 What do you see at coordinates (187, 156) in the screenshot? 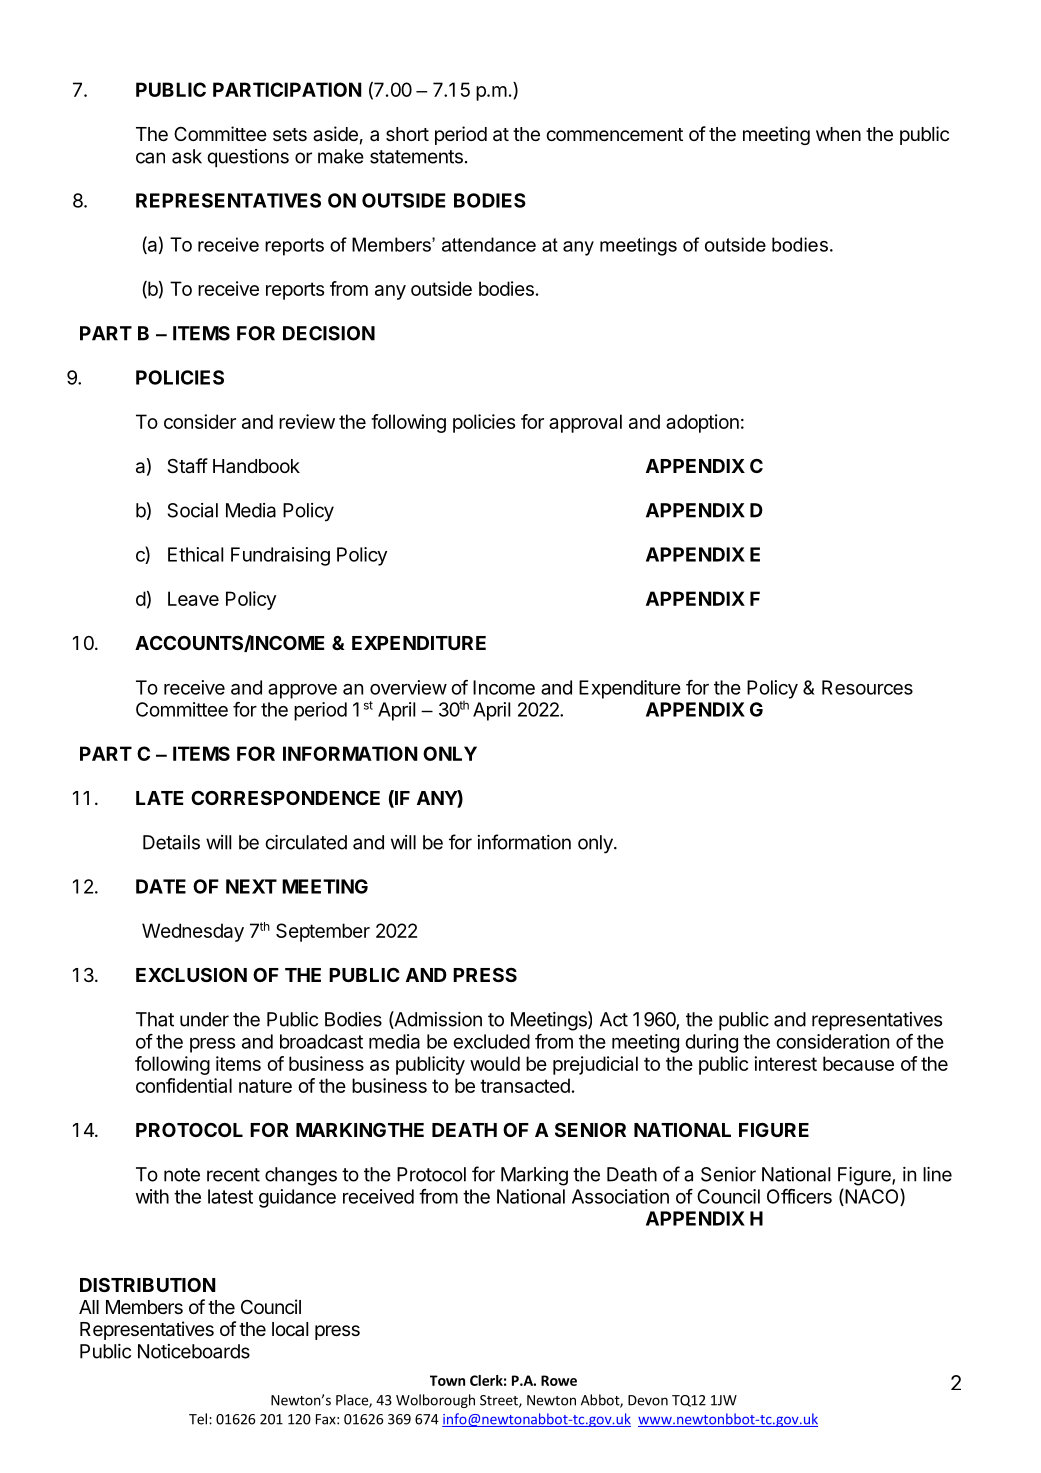
I see `ask` at bounding box center [187, 156].
